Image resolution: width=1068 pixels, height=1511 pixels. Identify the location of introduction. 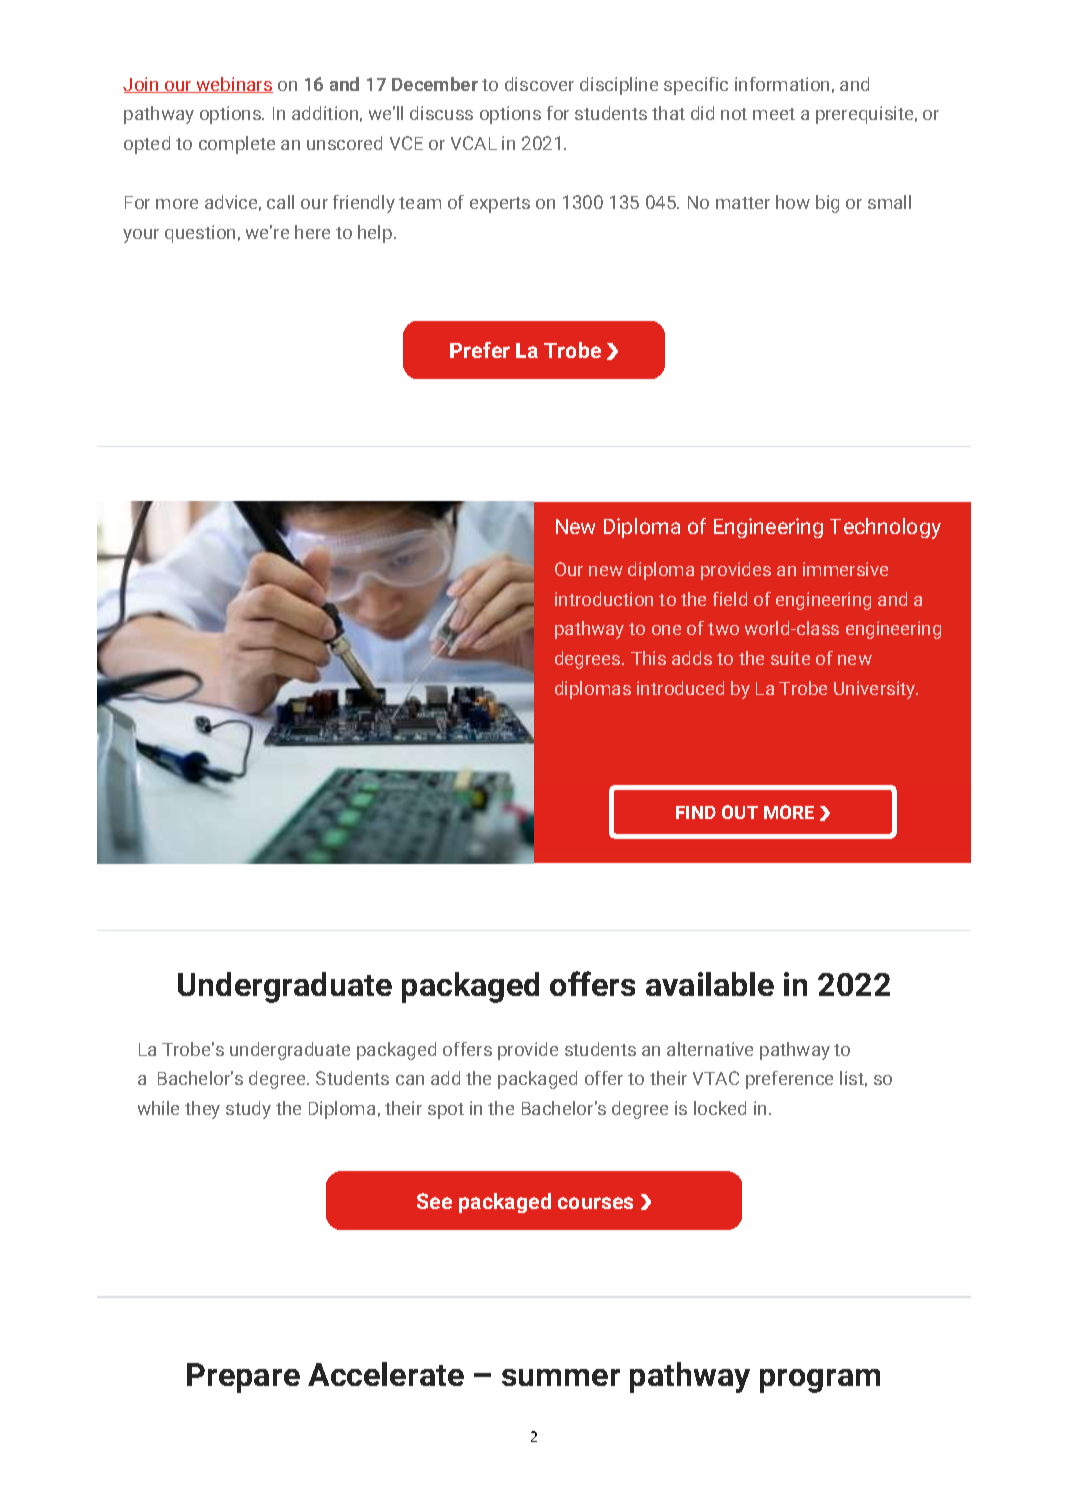
(604, 599).
